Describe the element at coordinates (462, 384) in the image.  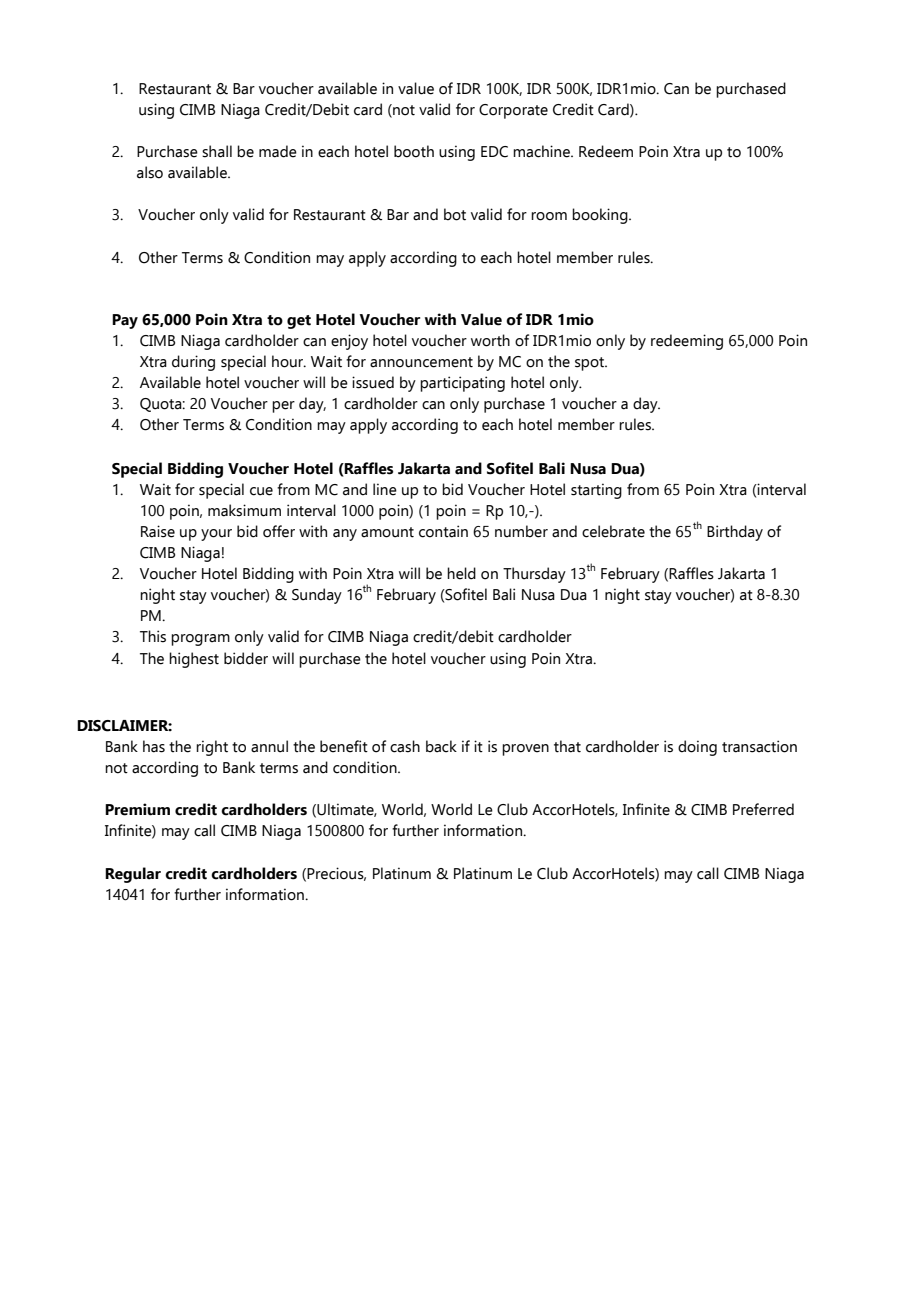
I see `participating` at that location.
